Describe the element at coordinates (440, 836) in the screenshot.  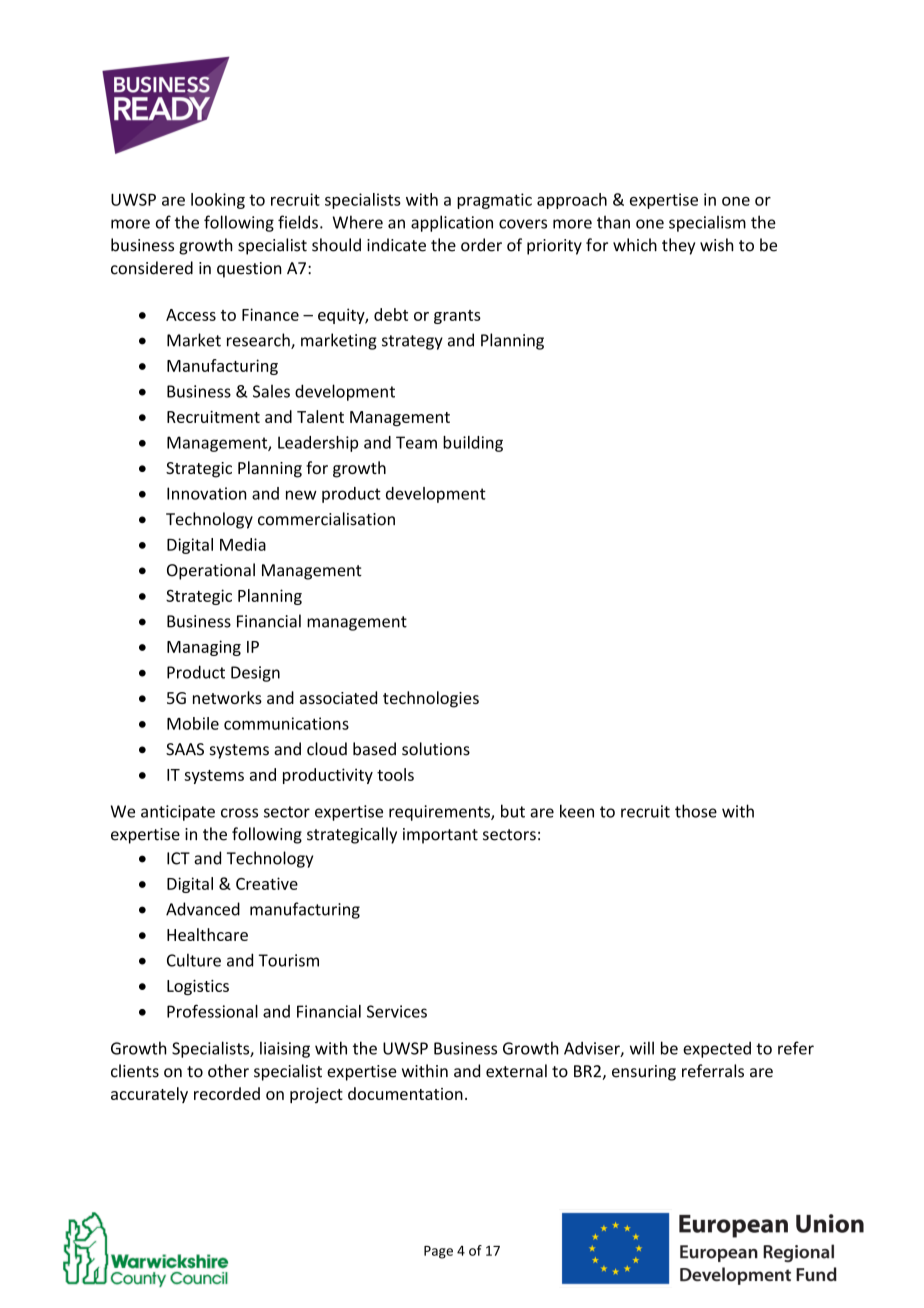
I see `important` at that location.
